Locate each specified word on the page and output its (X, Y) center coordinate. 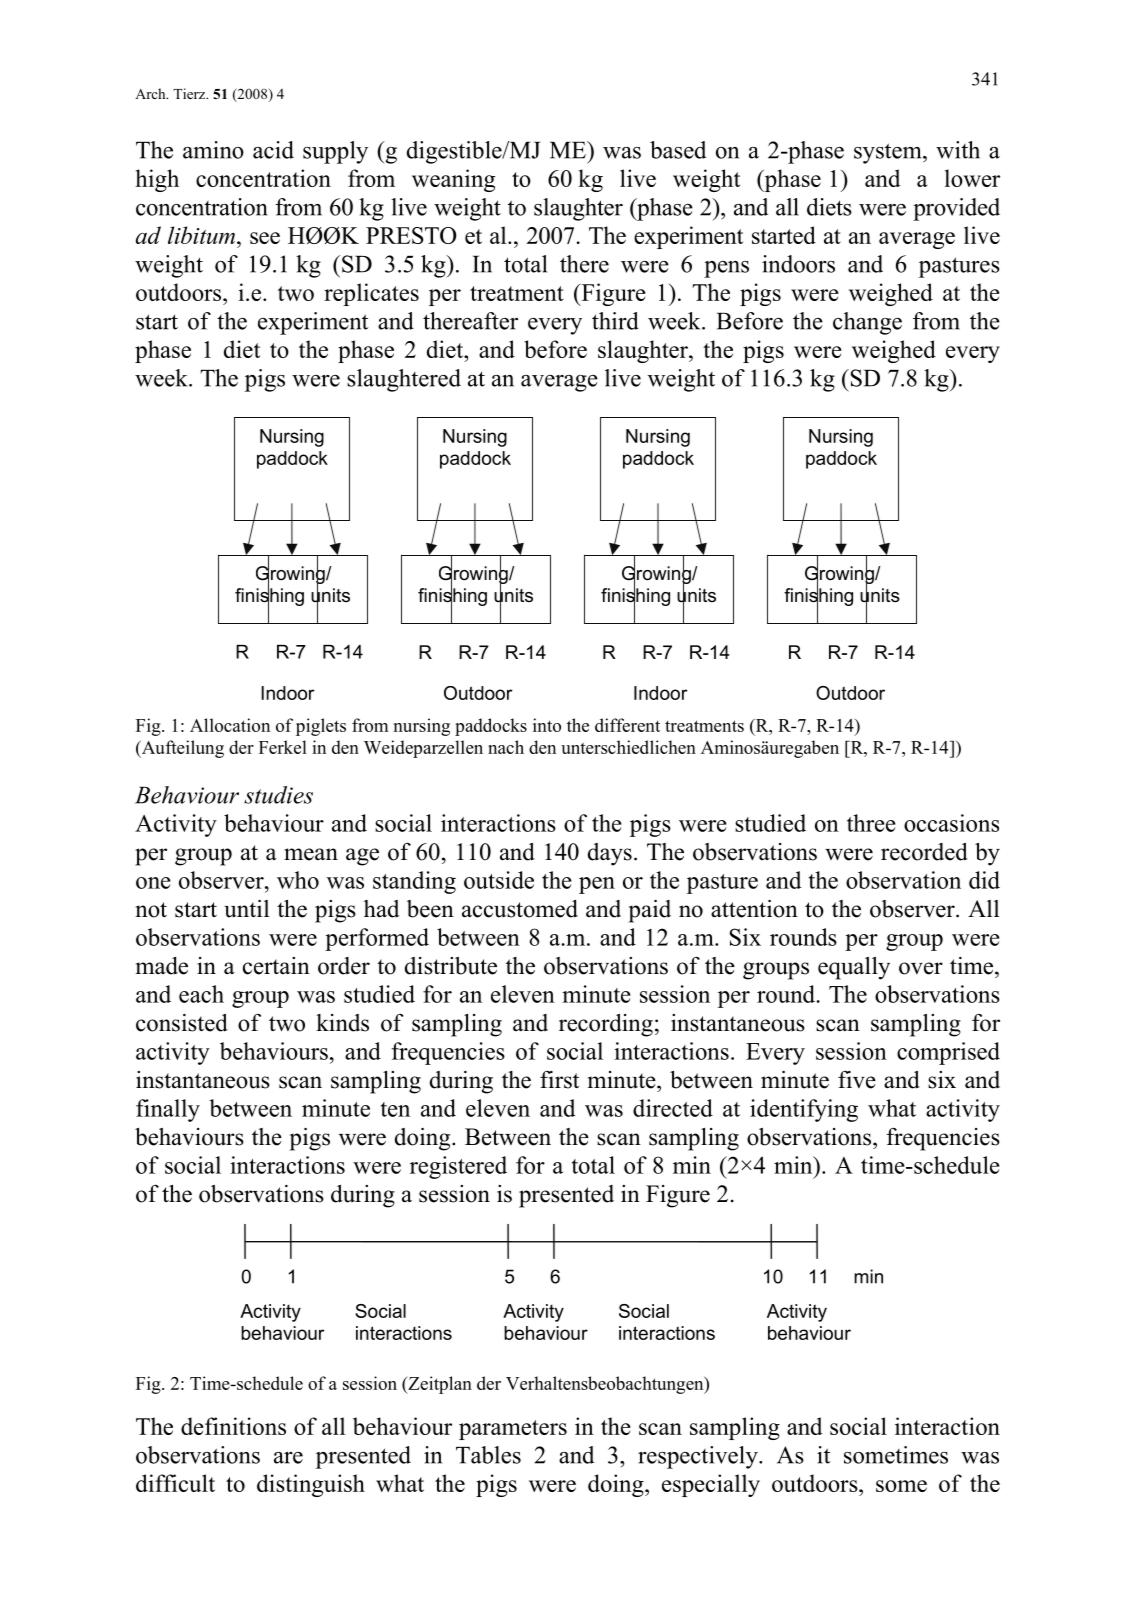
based (678, 150)
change (867, 323)
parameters (513, 1430)
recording (606, 1025)
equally (854, 968)
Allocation (230, 725)
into (547, 725)
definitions (233, 1426)
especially (711, 1485)
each (201, 994)
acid (273, 150)
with (958, 150)
